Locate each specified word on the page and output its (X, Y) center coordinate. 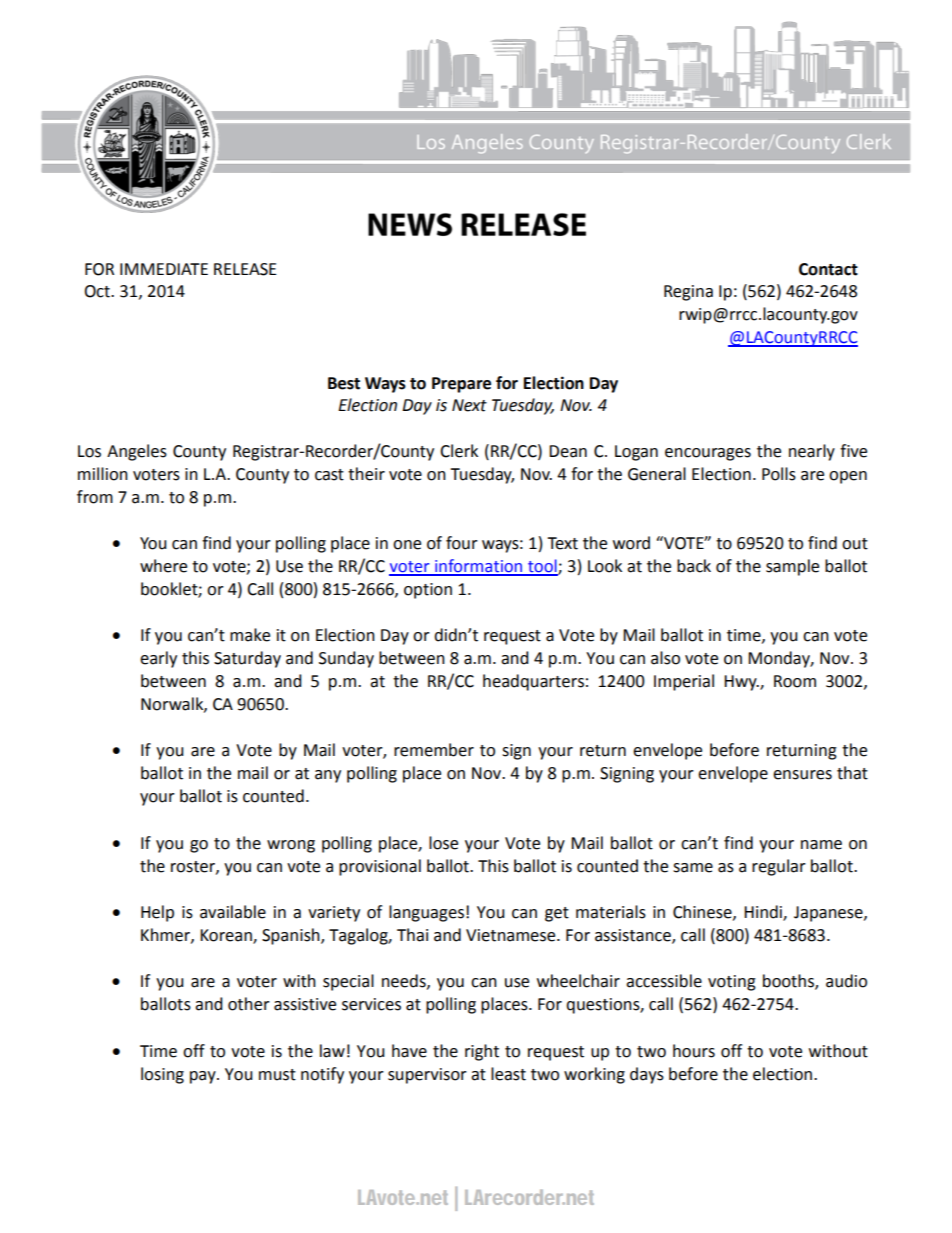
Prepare (461, 385)
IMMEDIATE (164, 269)
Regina (688, 293)
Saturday (247, 659)
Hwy (741, 683)
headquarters (533, 682)
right (482, 1052)
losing (162, 1075)
